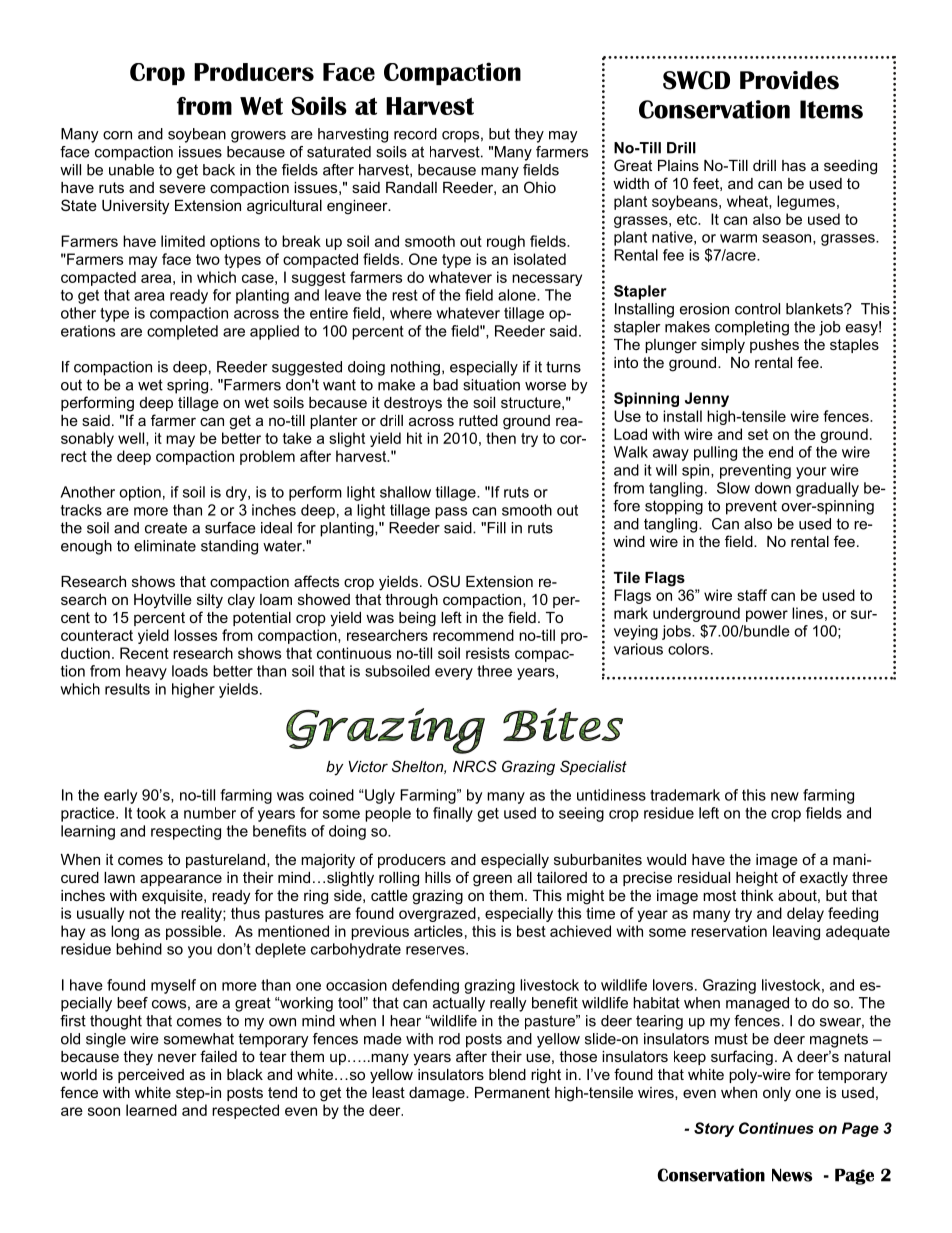  What do you see at coordinates (415, 134) in the image?
I see `record` at bounding box center [415, 134].
